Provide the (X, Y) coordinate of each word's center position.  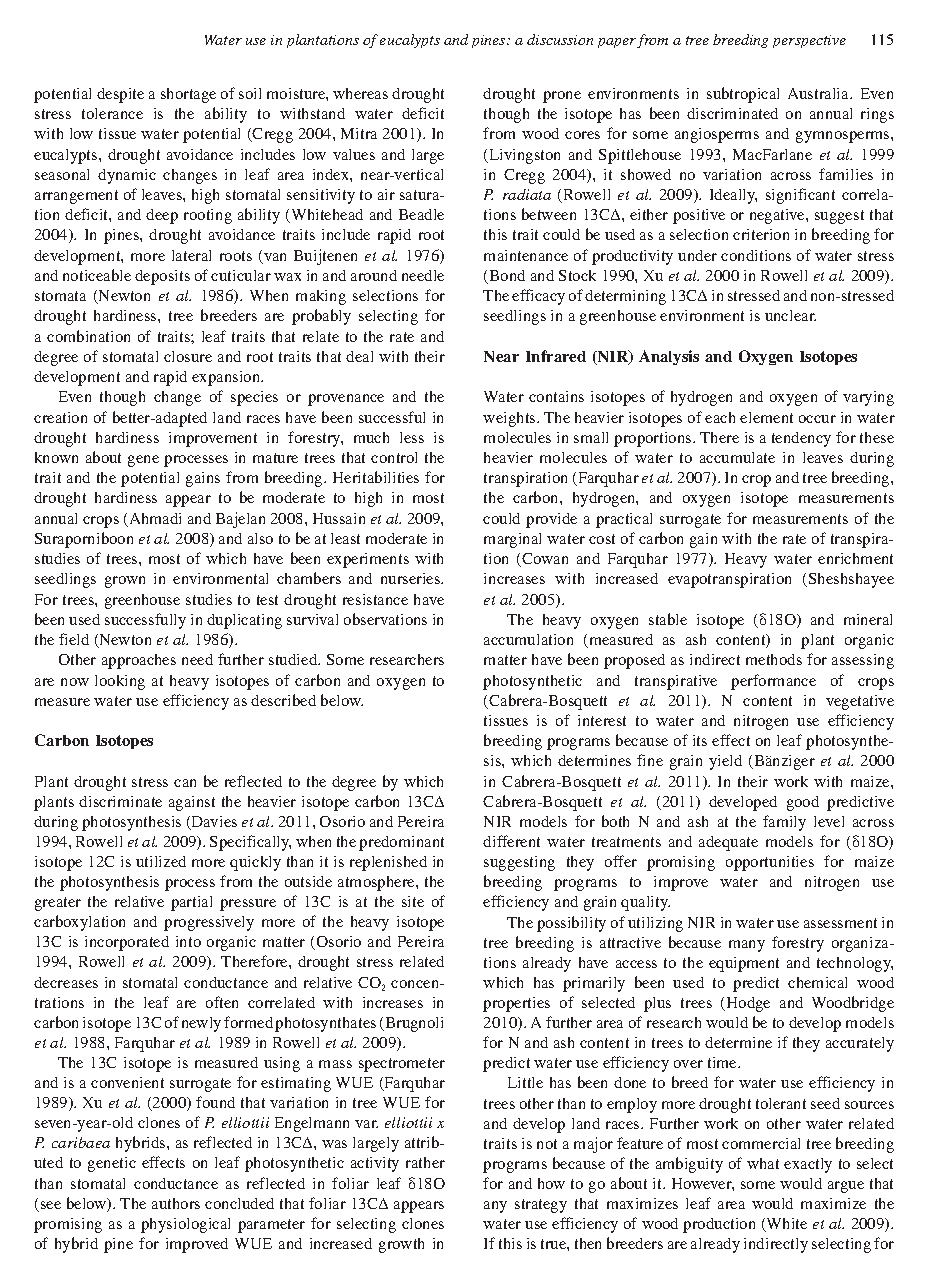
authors (176, 1203)
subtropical (743, 95)
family (784, 823)
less (412, 437)
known (56, 457)
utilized (161, 861)
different (511, 841)
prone (562, 97)
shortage (188, 95)
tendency (801, 439)
